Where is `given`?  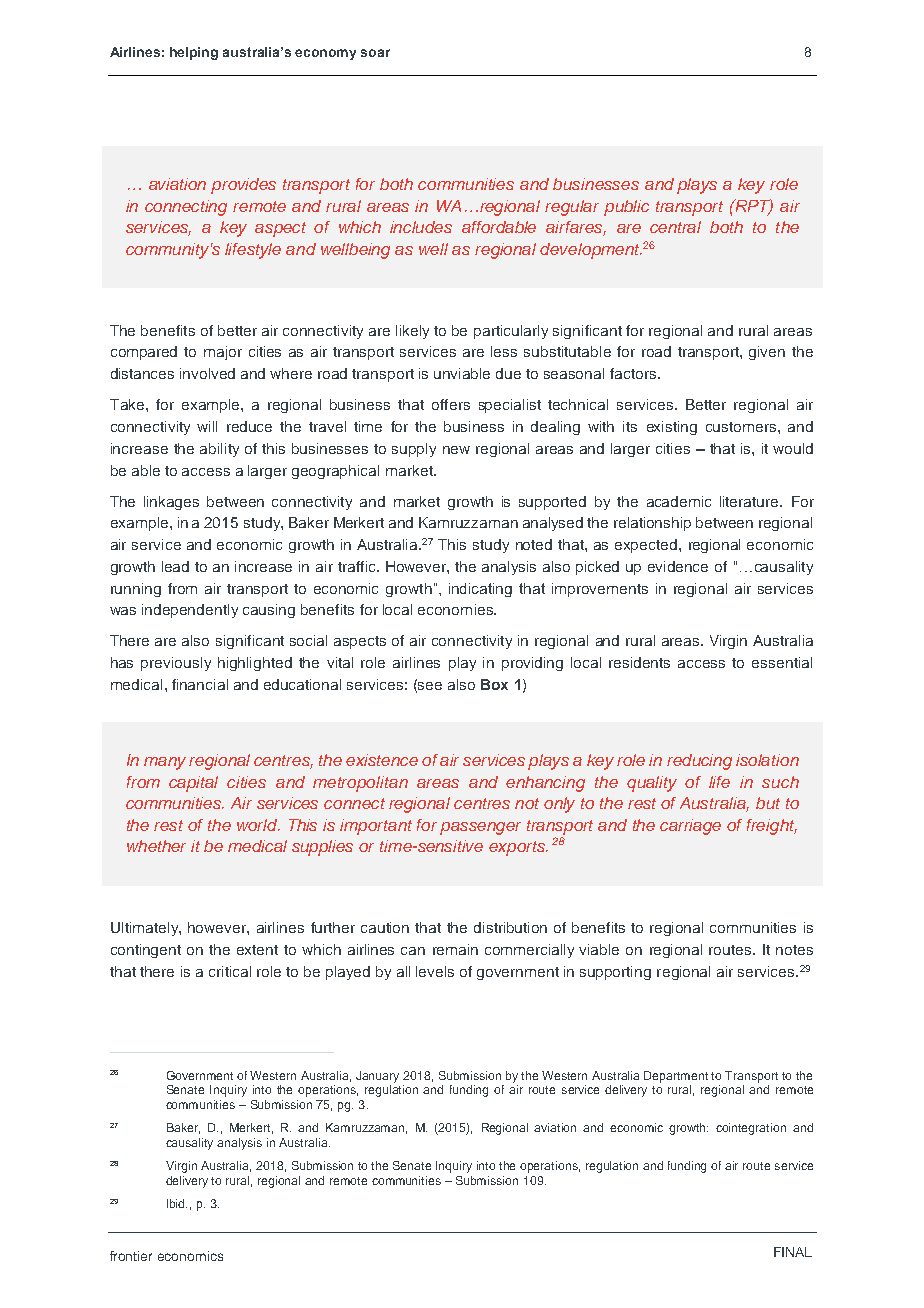 given is located at coordinates (767, 353).
